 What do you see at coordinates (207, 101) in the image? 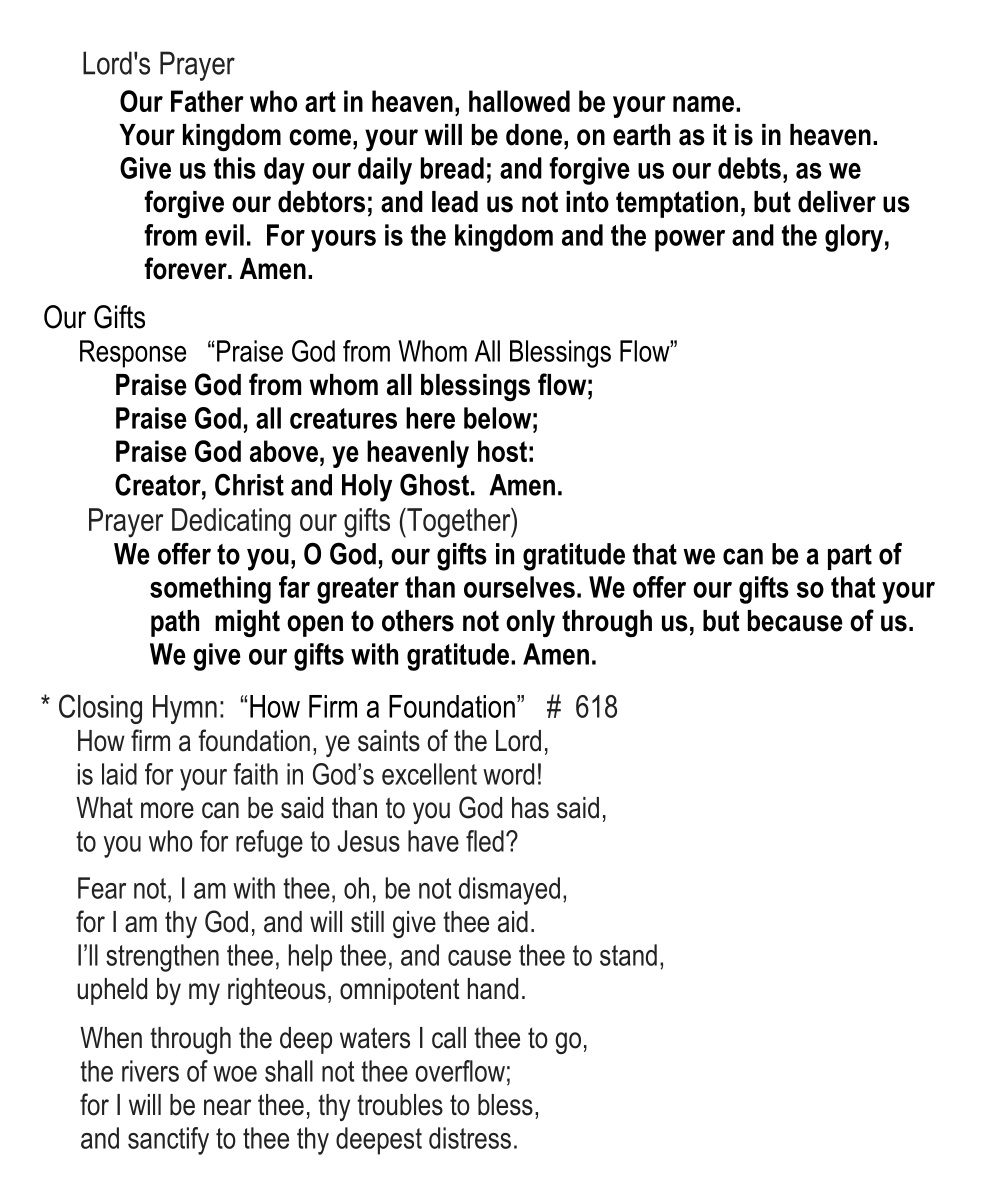
I see `Father` at bounding box center [207, 101].
